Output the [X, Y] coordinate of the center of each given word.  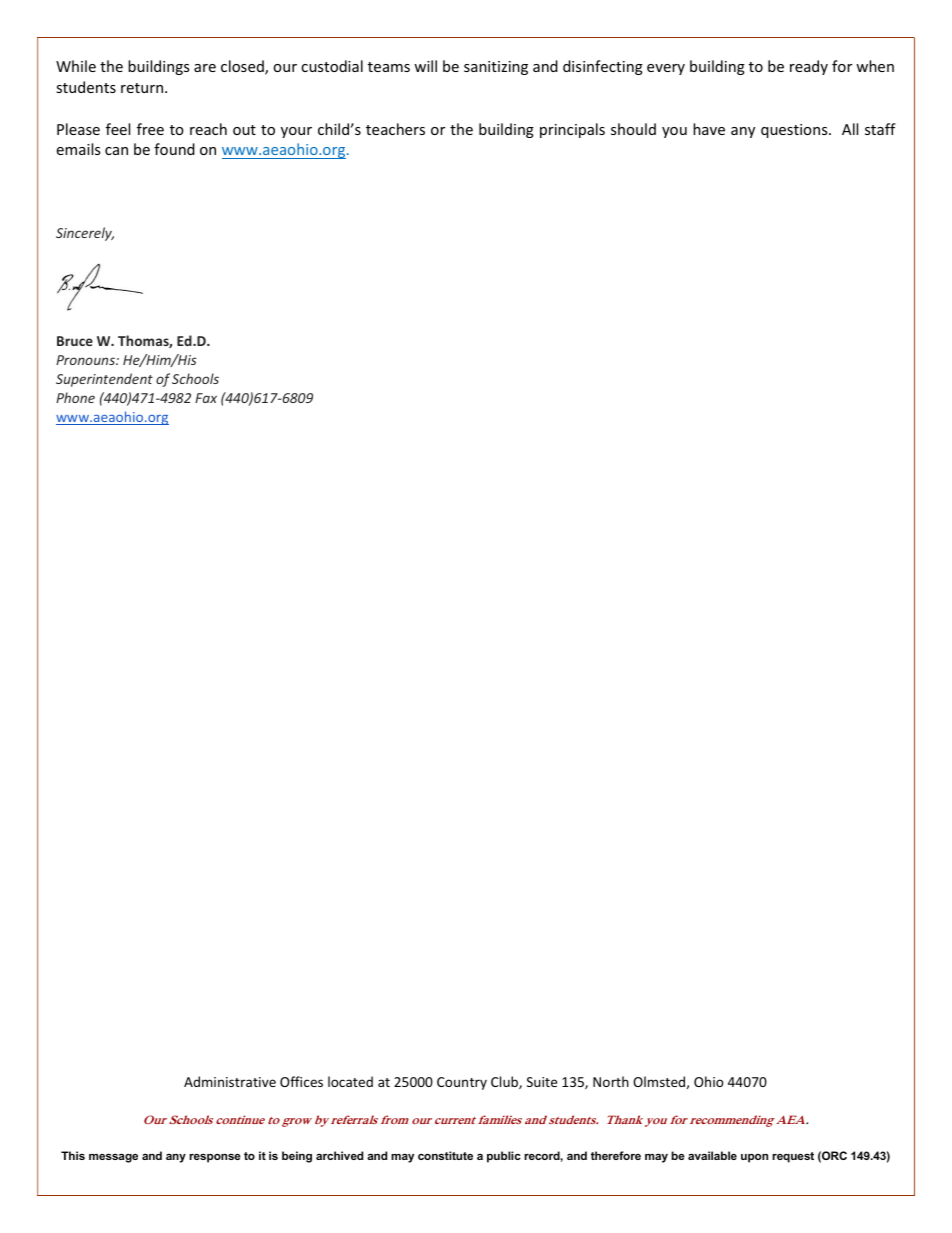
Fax [206, 398]
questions [795, 131]
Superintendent [104, 380]
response [215, 1158]
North [611, 1081]
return [143, 88]
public [504, 1157]
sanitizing [496, 68]
